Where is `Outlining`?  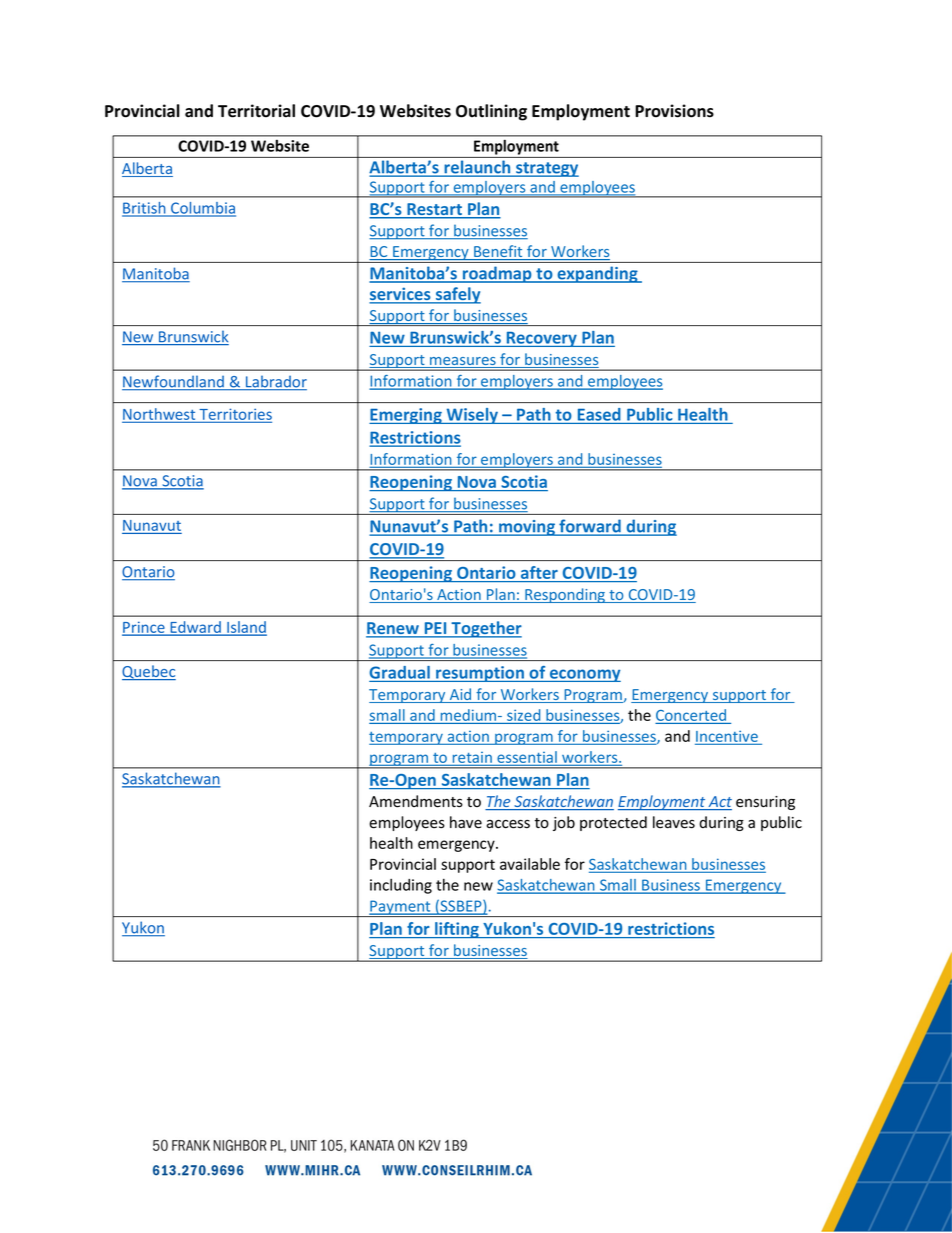
Outlining is located at coordinates (491, 112).
